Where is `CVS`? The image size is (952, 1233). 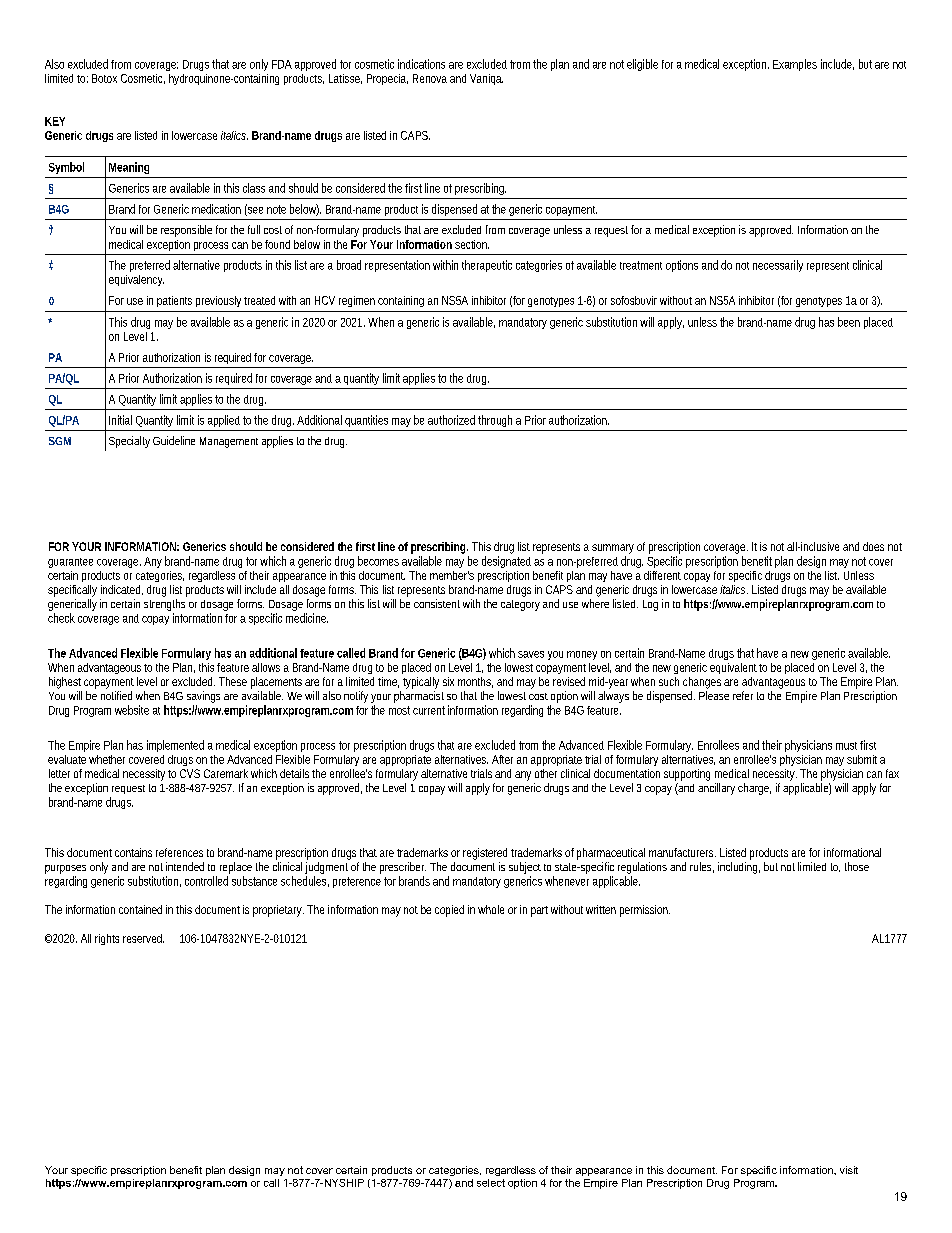 CVS is located at coordinates (190, 773).
